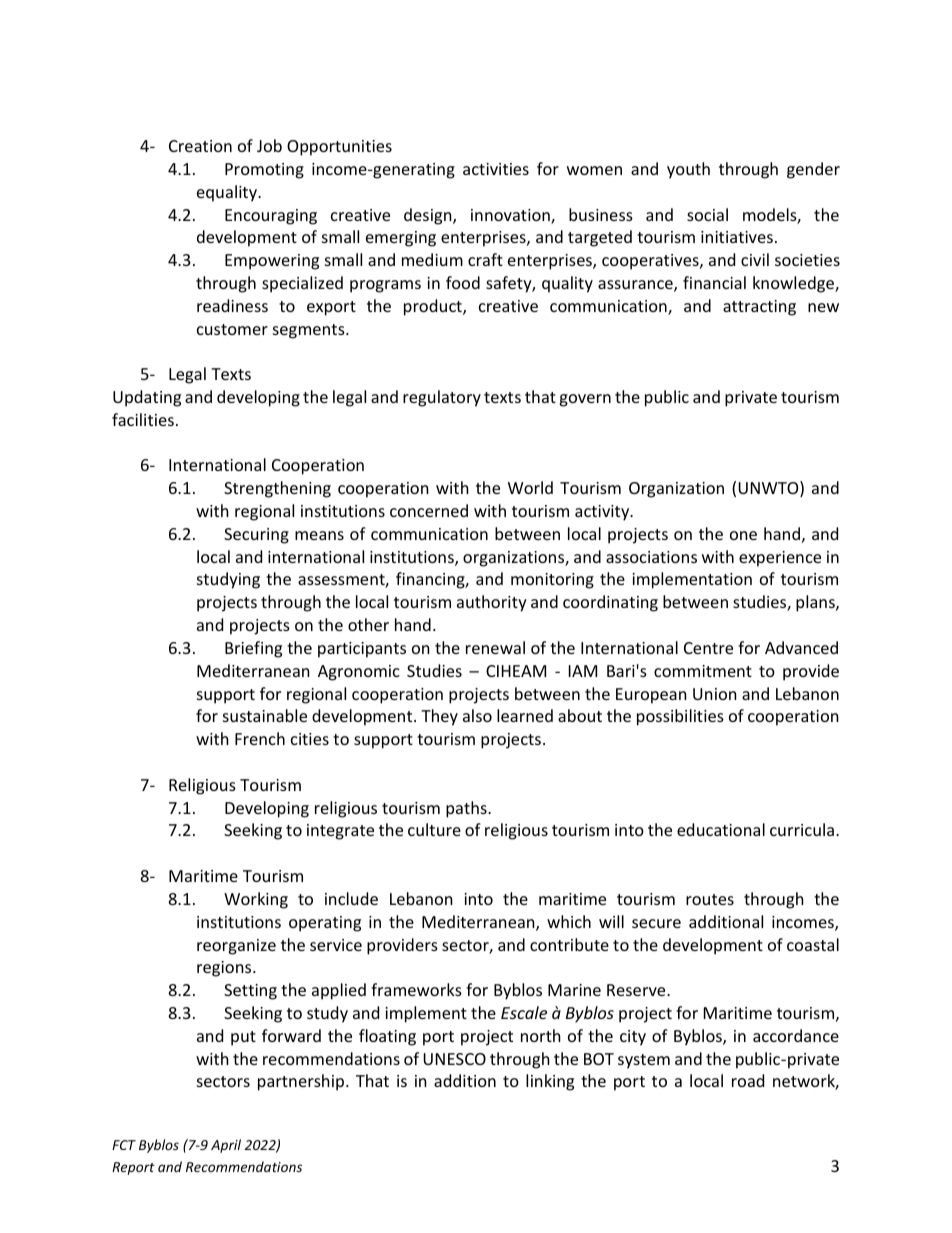 The width and height of the screenshot is (952, 1233). I want to click on activities, so click(496, 169).
